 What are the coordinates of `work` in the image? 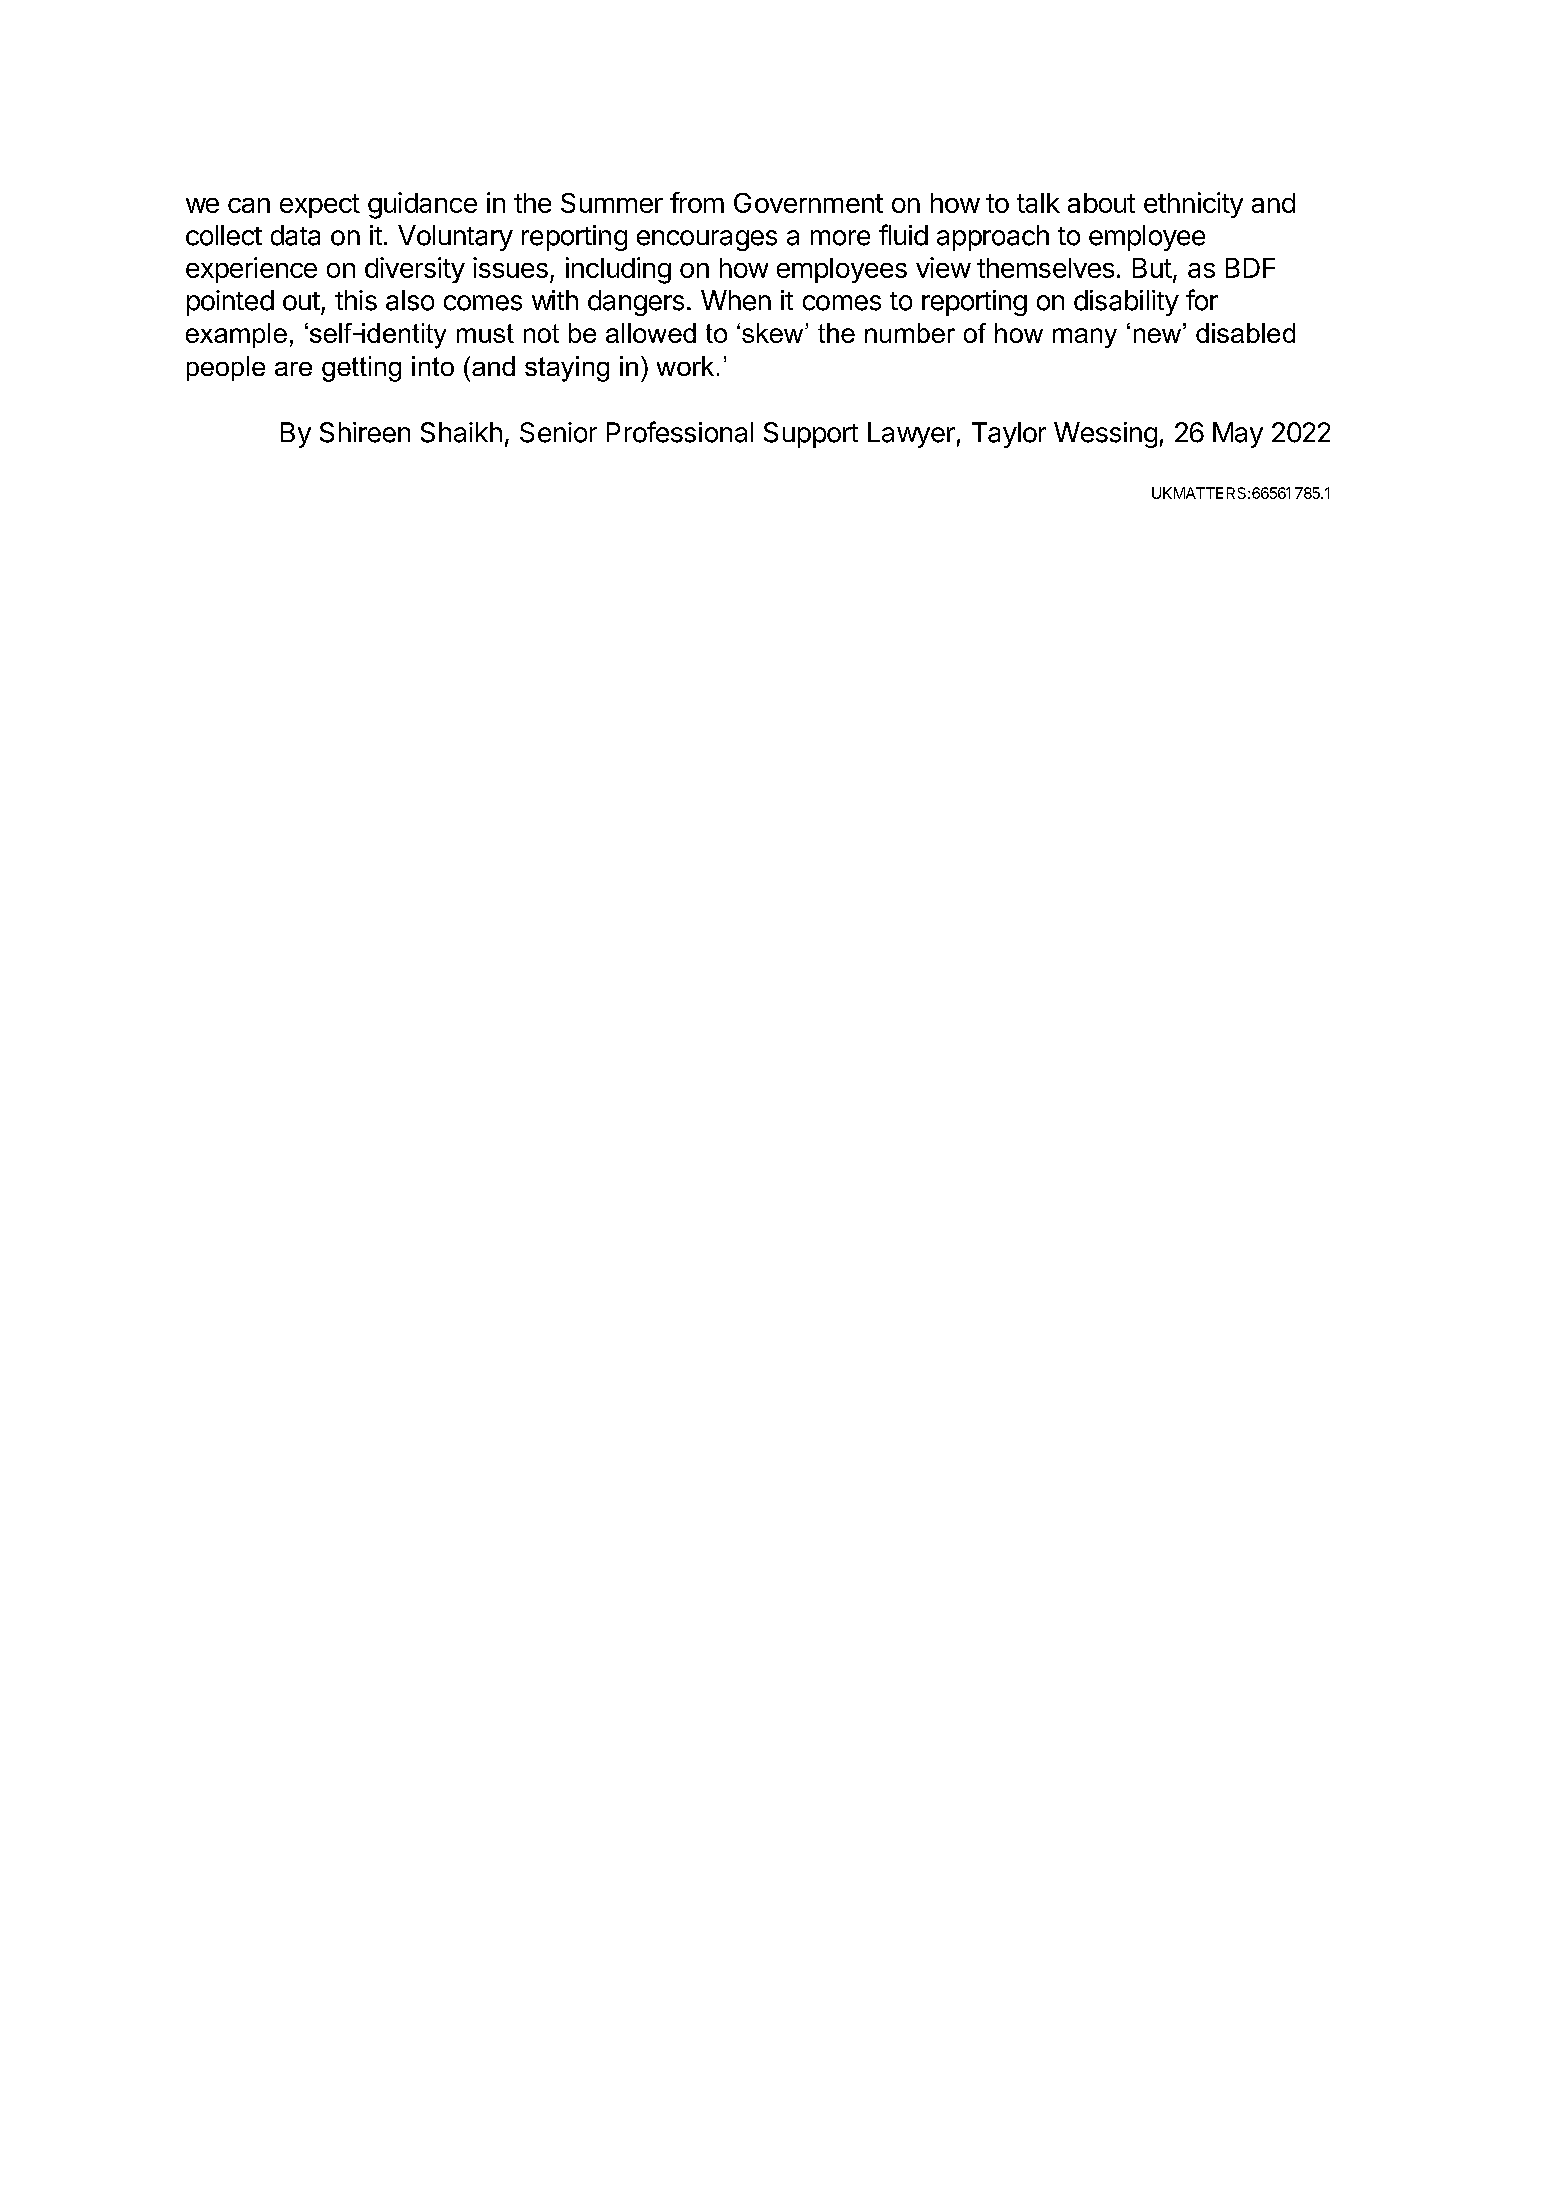 It's located at (685, 366).
